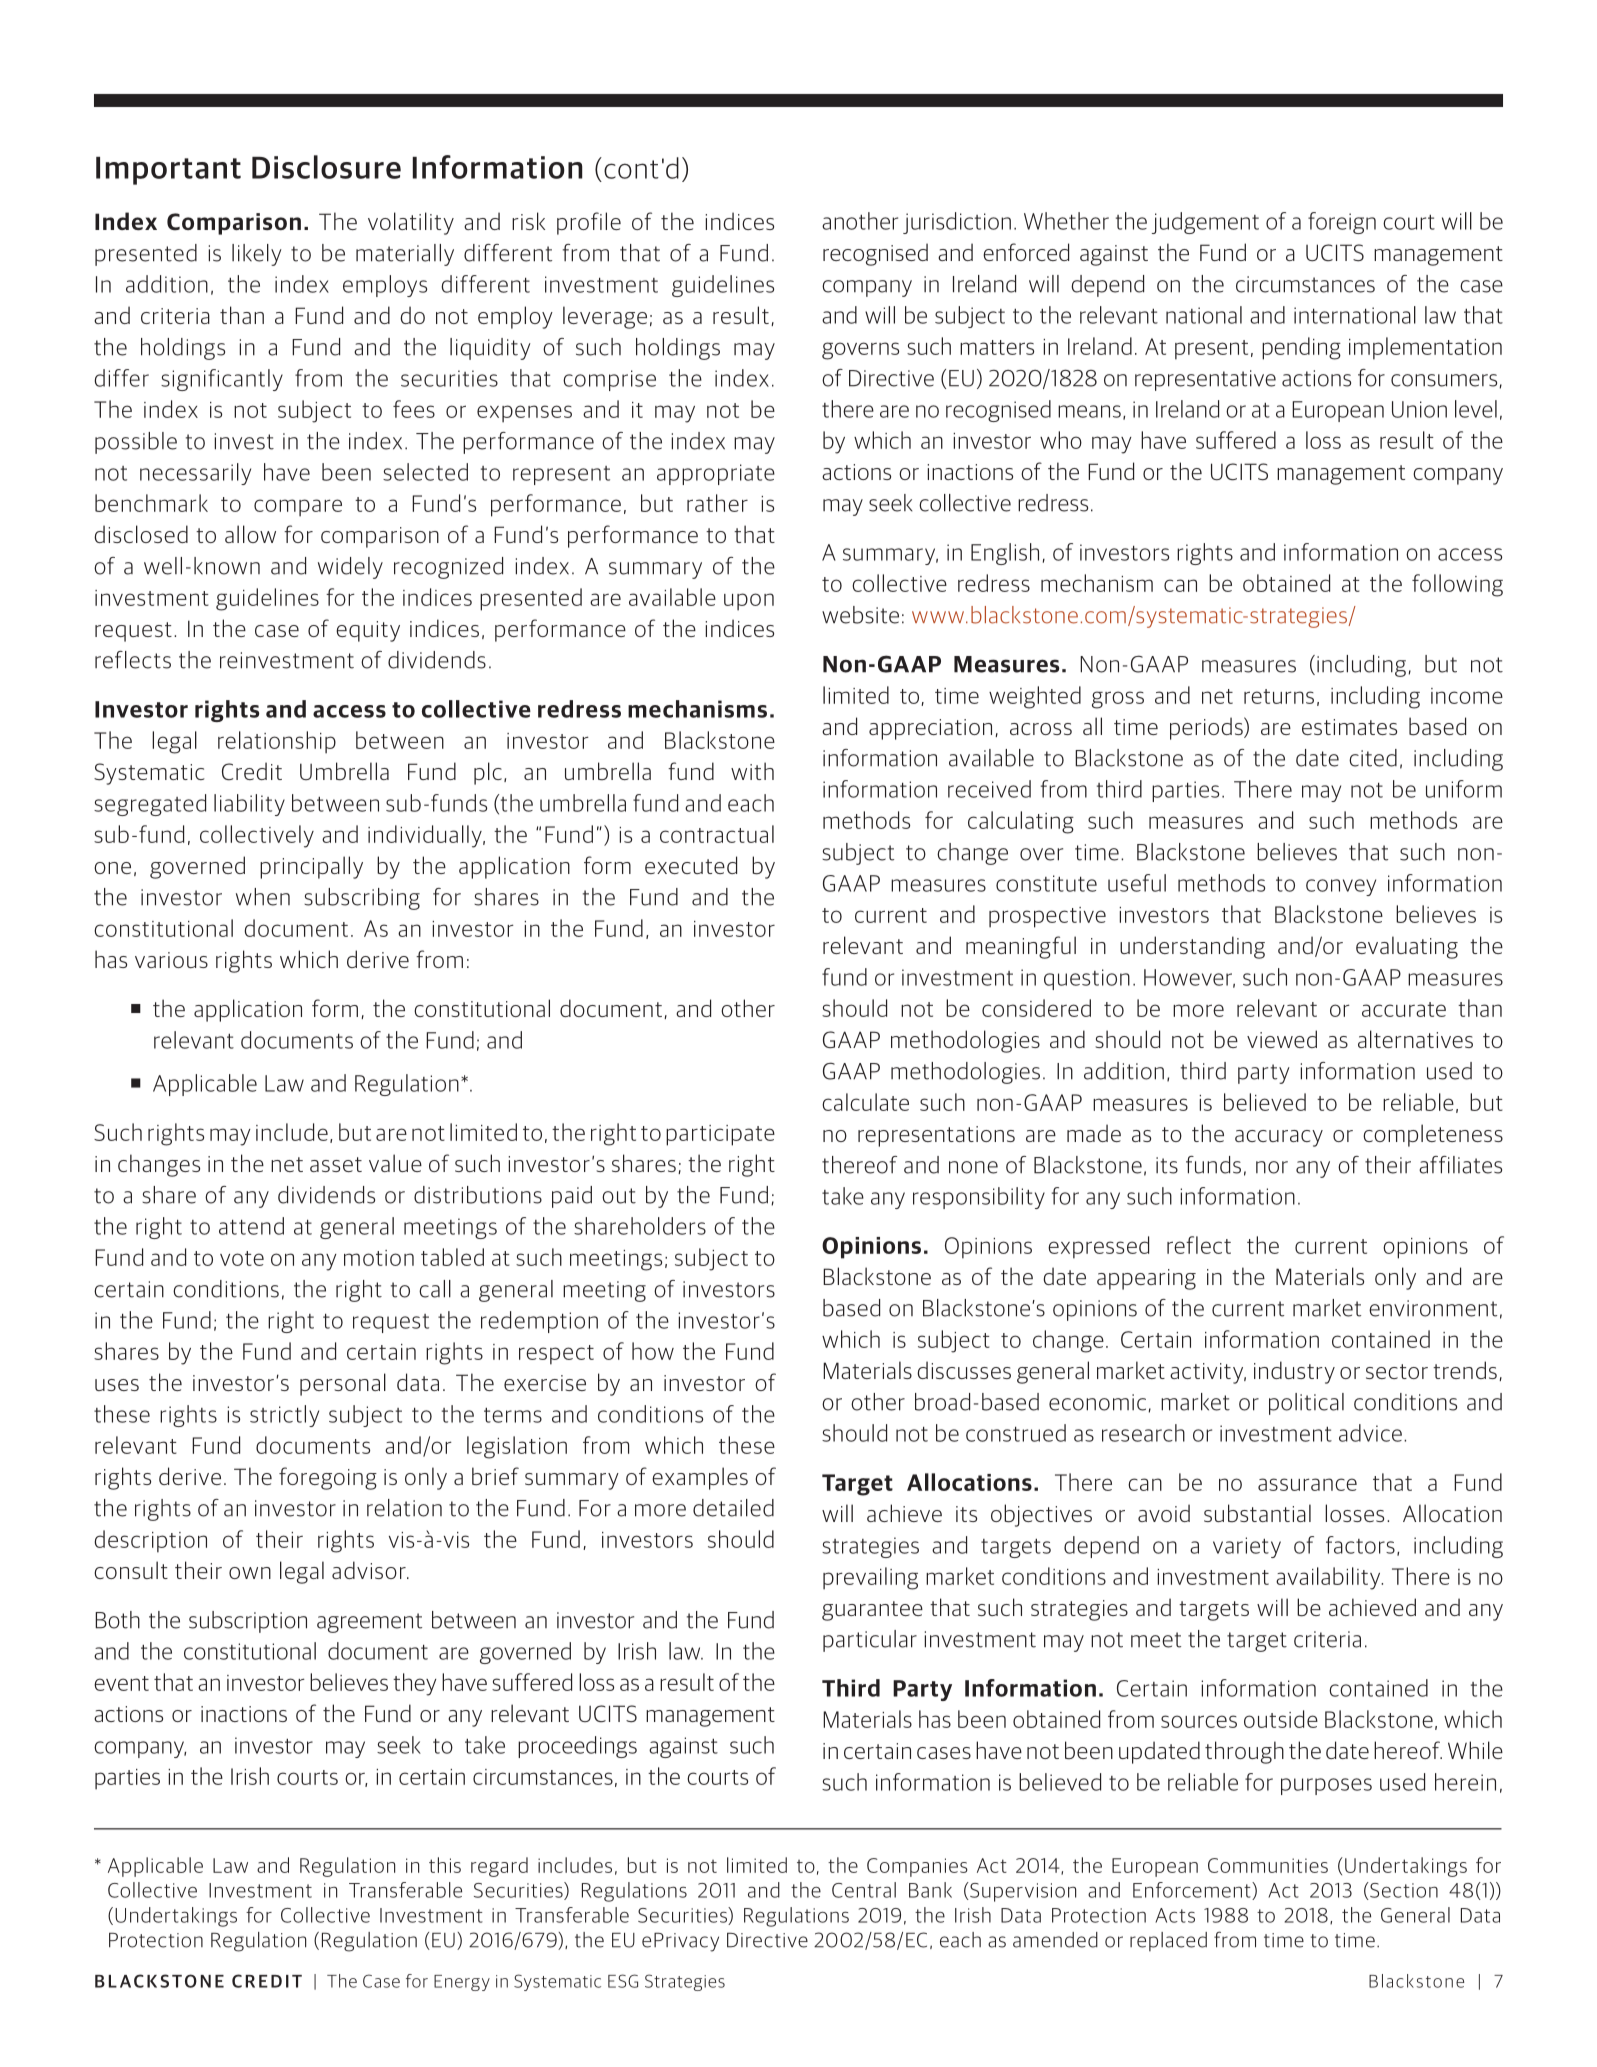 The height and width of the screenshot is (2067, 1597). Describe the element at coordinates (1282, 1039) in the screenshot. I see `viewed` at that location.
